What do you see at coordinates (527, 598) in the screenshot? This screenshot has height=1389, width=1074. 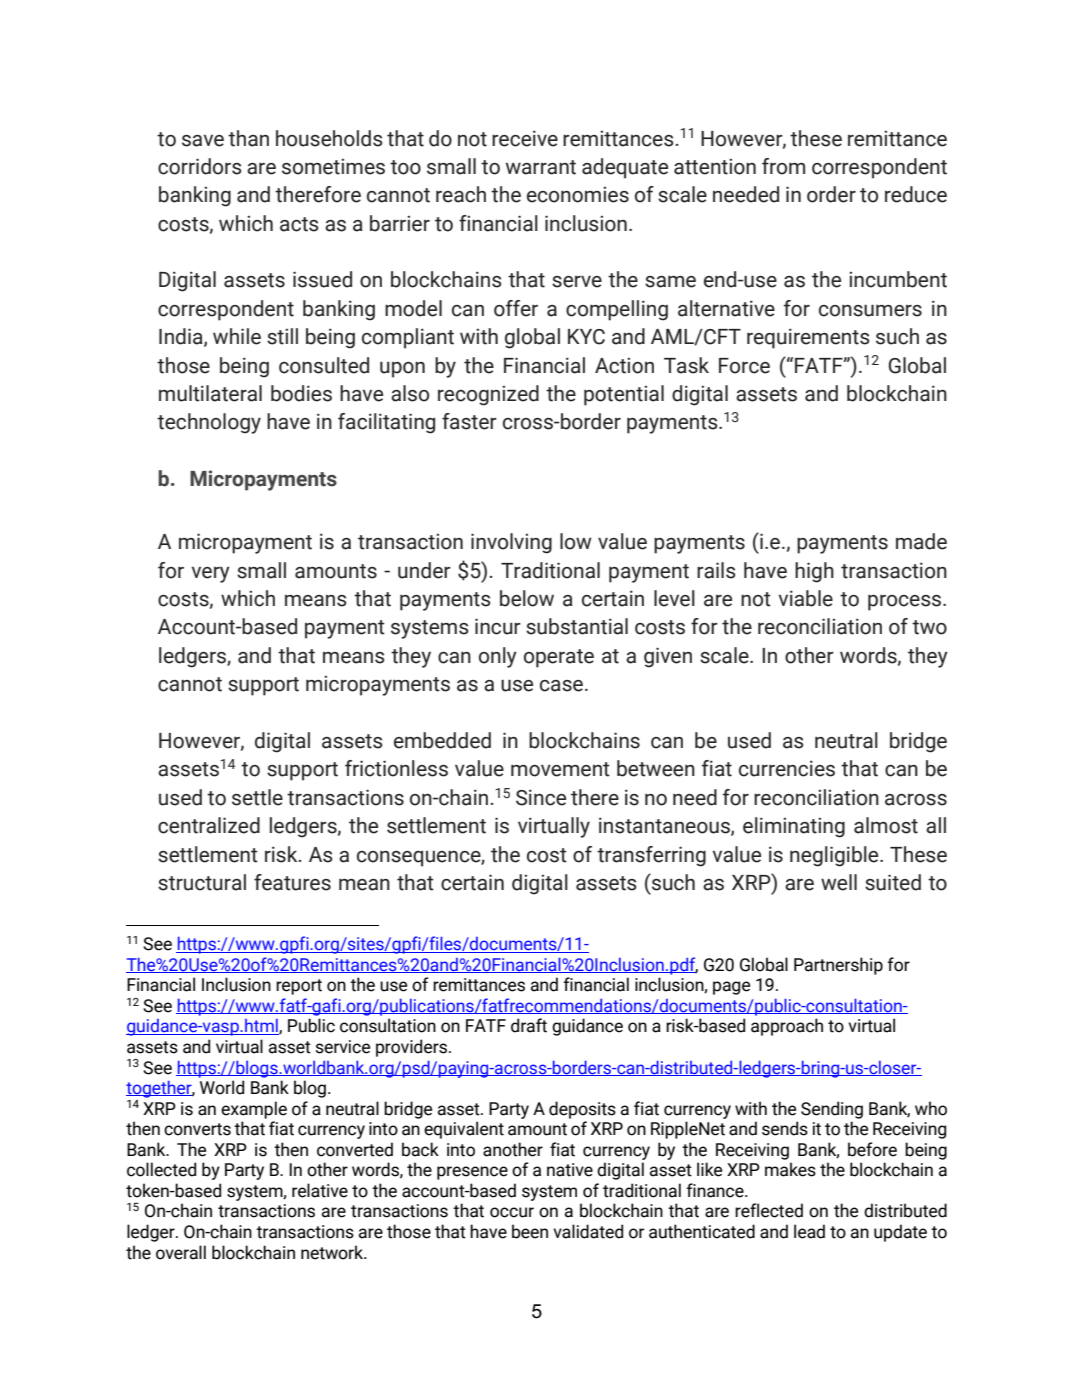 I see `below` at bounding box center [527, 598].
